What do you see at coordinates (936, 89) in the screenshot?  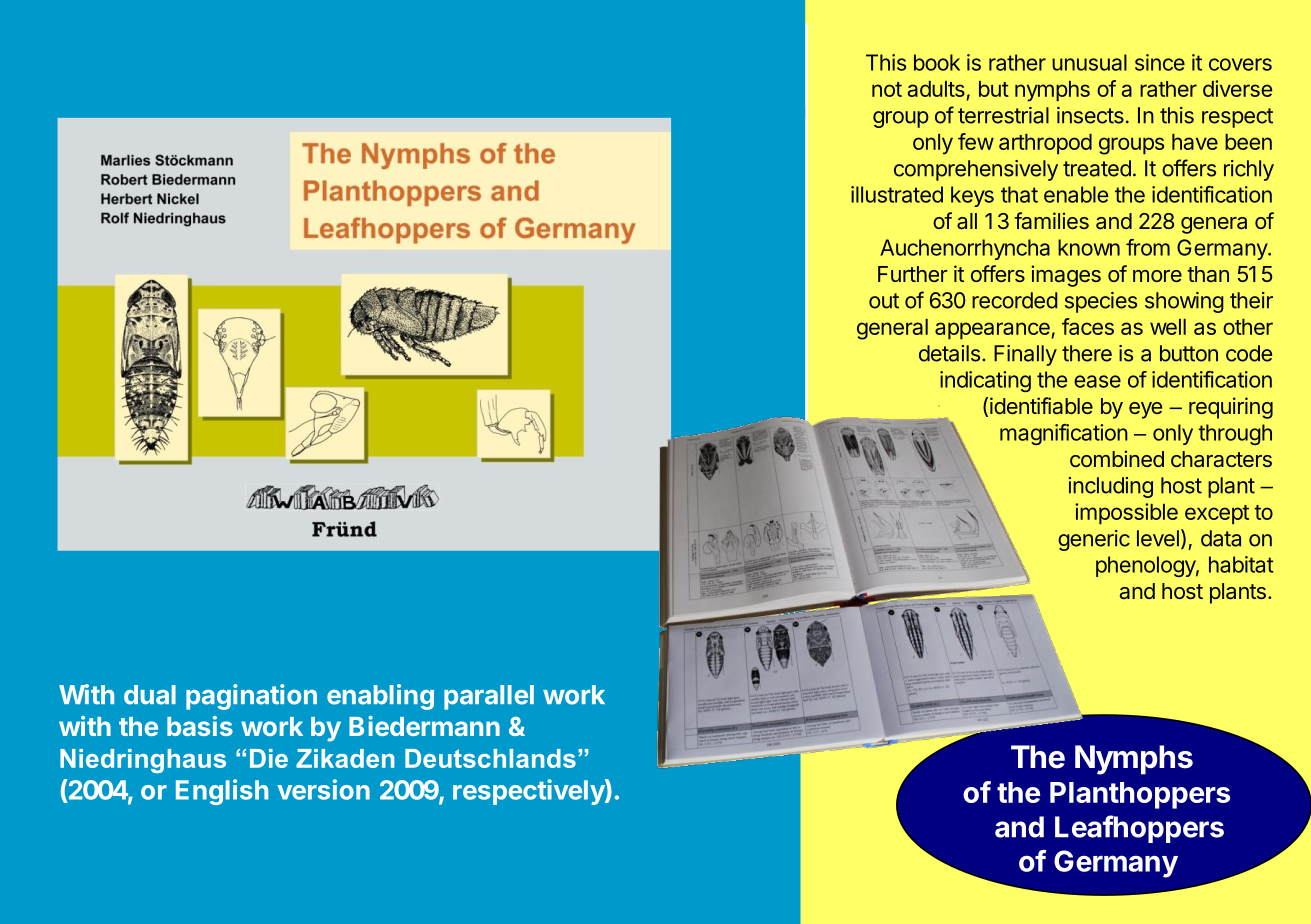 I see `adults` at bounding box center [936, 89].
